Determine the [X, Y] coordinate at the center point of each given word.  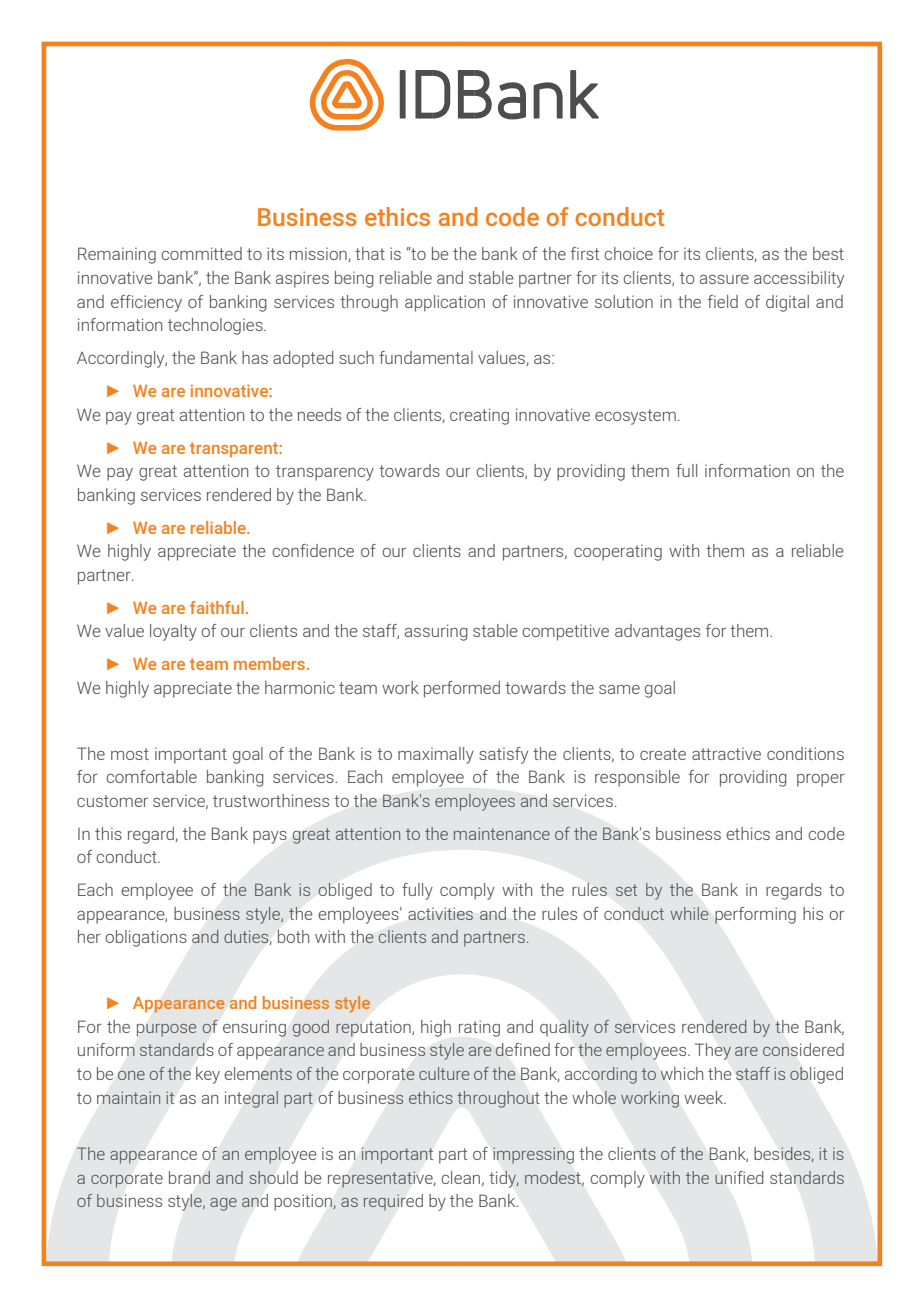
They [713, 1051]
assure [724, 279]
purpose [166, 1030]
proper [821, 780]
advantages [657, 632]
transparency [325, 473]
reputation [374, 1028]
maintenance [502, 833]
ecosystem [635, 417]
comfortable [151, 776]
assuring [436, 632]
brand [189, 1177]
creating [479, 416]
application [445, 303]
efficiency [146, 303]
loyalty [173, 632]
